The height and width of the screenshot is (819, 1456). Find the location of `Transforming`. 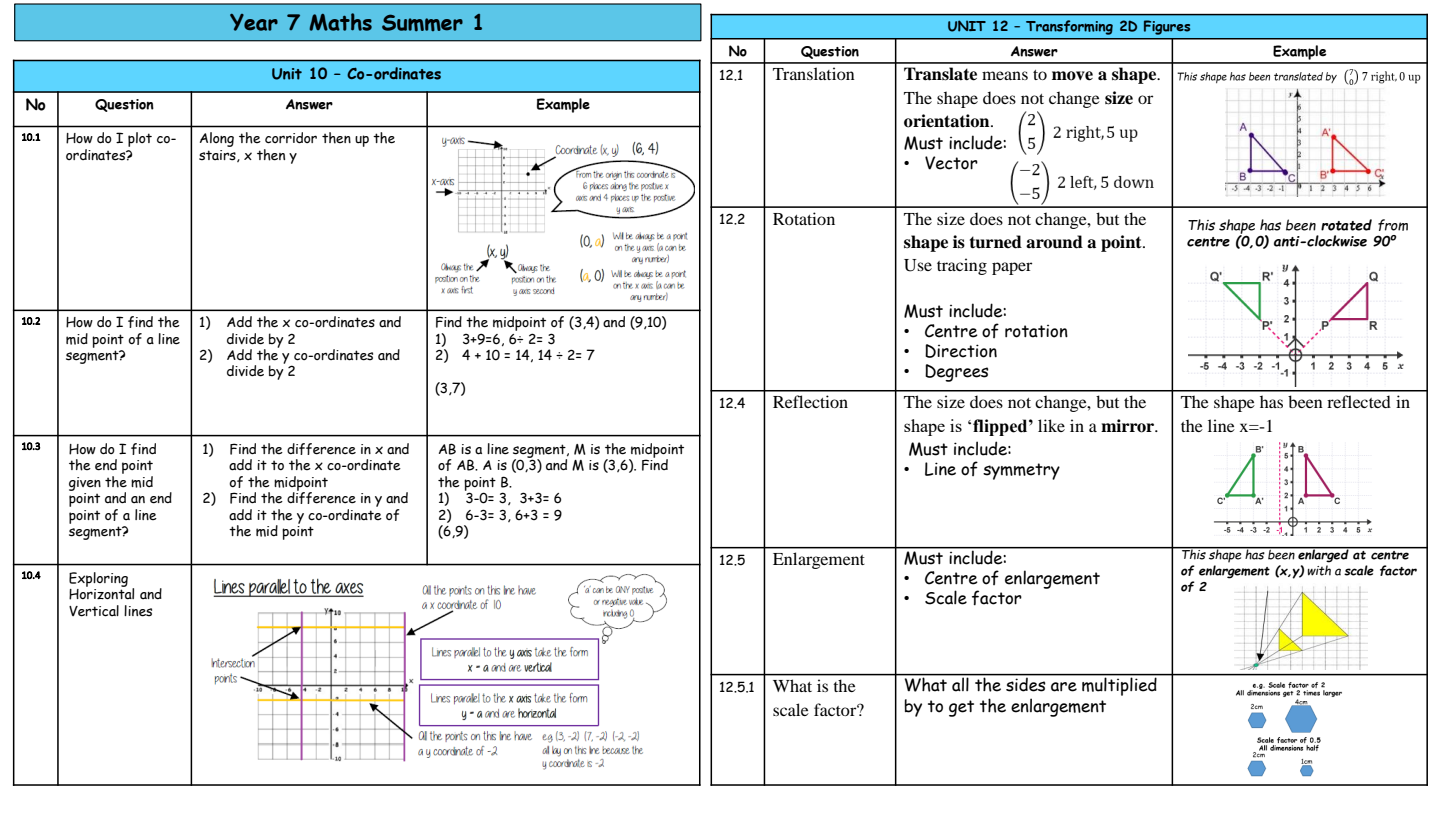

Transforming is located at coordinates (1069, 27).
